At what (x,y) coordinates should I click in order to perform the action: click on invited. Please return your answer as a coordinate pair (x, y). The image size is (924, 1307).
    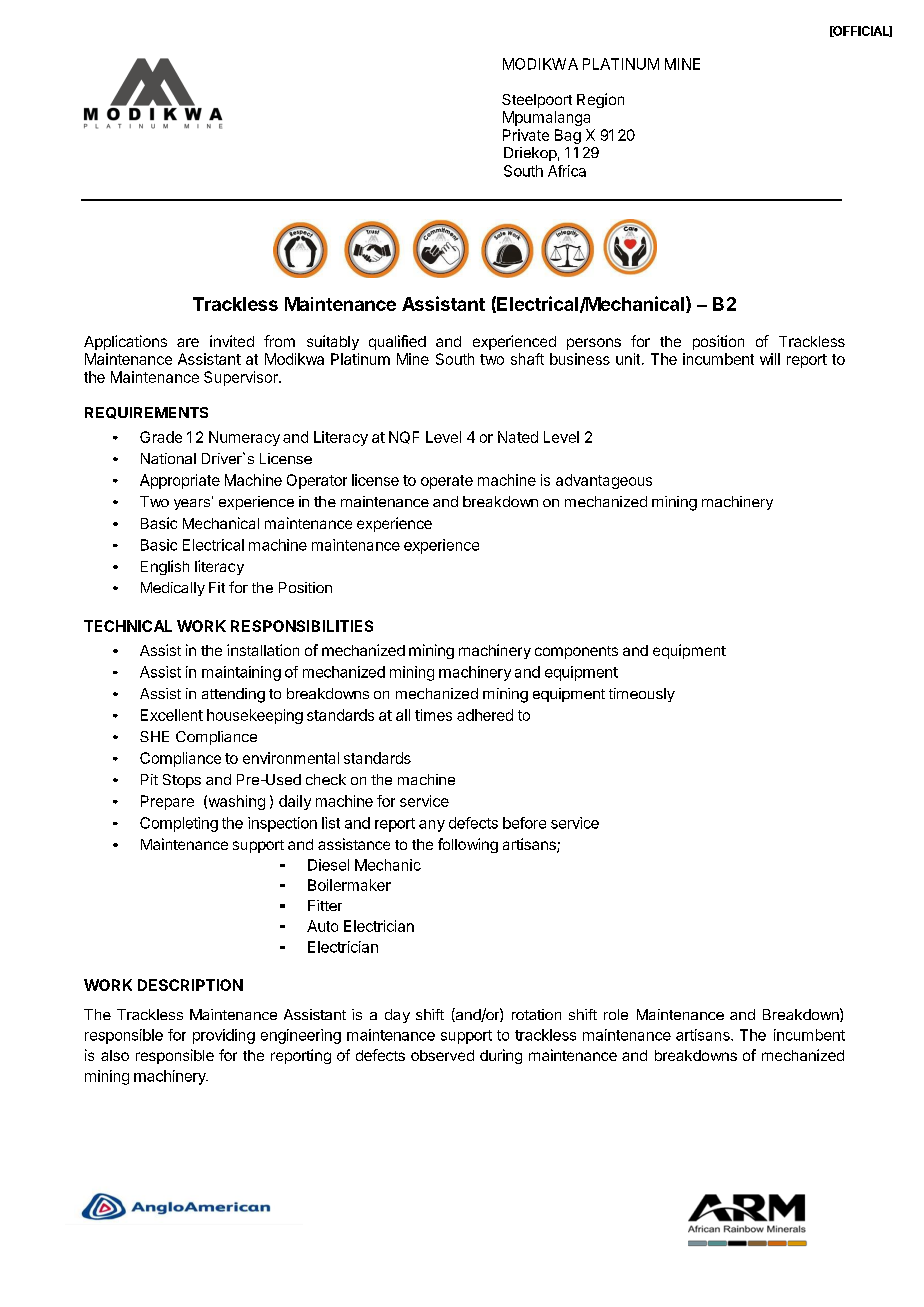
    Looking at the image, I should click on (232, 341).
